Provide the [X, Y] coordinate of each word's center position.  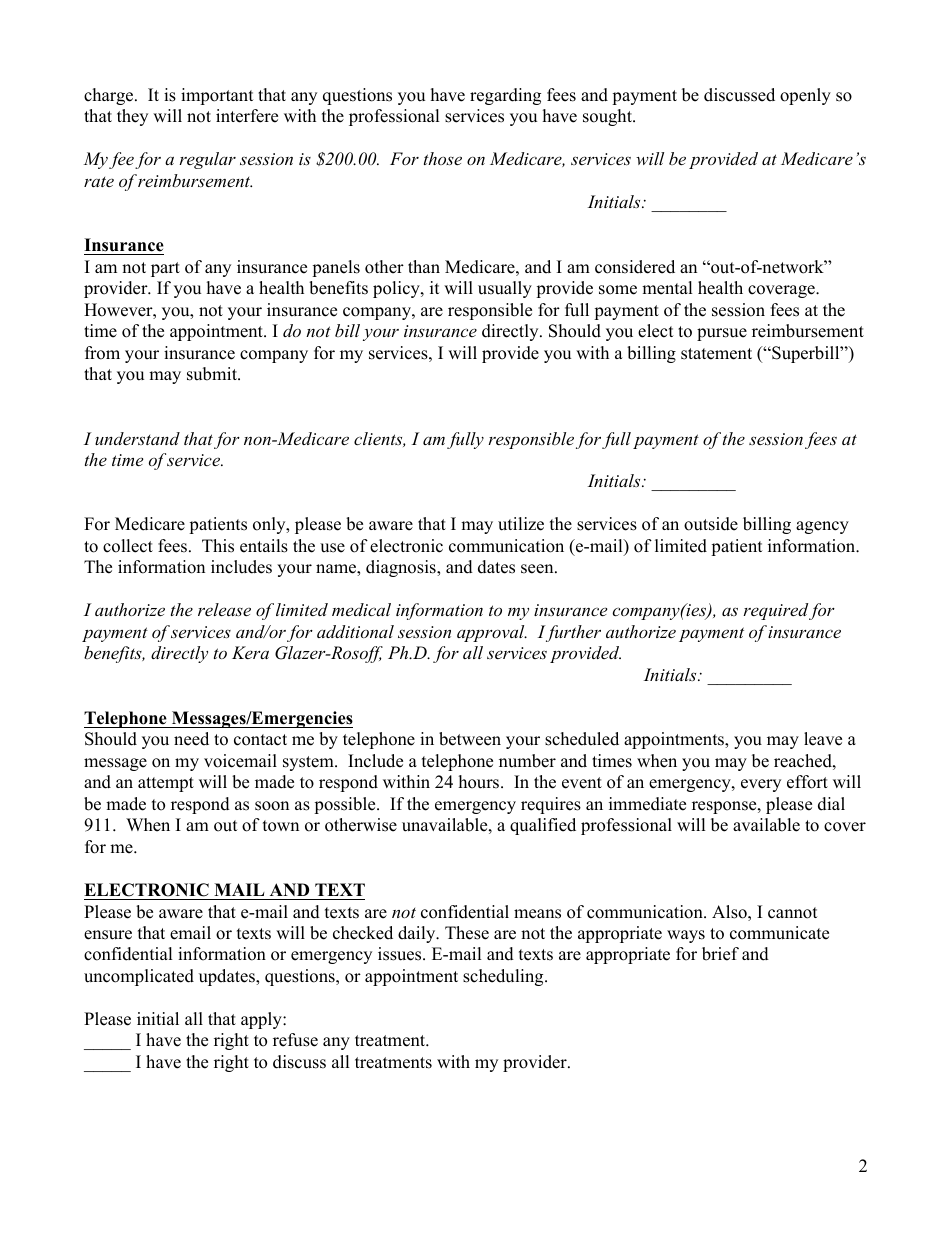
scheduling [504, 977]
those [443, 158]
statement [716, 354]
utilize [521, 524]
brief [720, 954]
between [470, 739]
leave [823, 739]
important [217, 96]
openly [805, 96]
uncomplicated [139, 977]
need [191, 739]
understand [137, 438]
